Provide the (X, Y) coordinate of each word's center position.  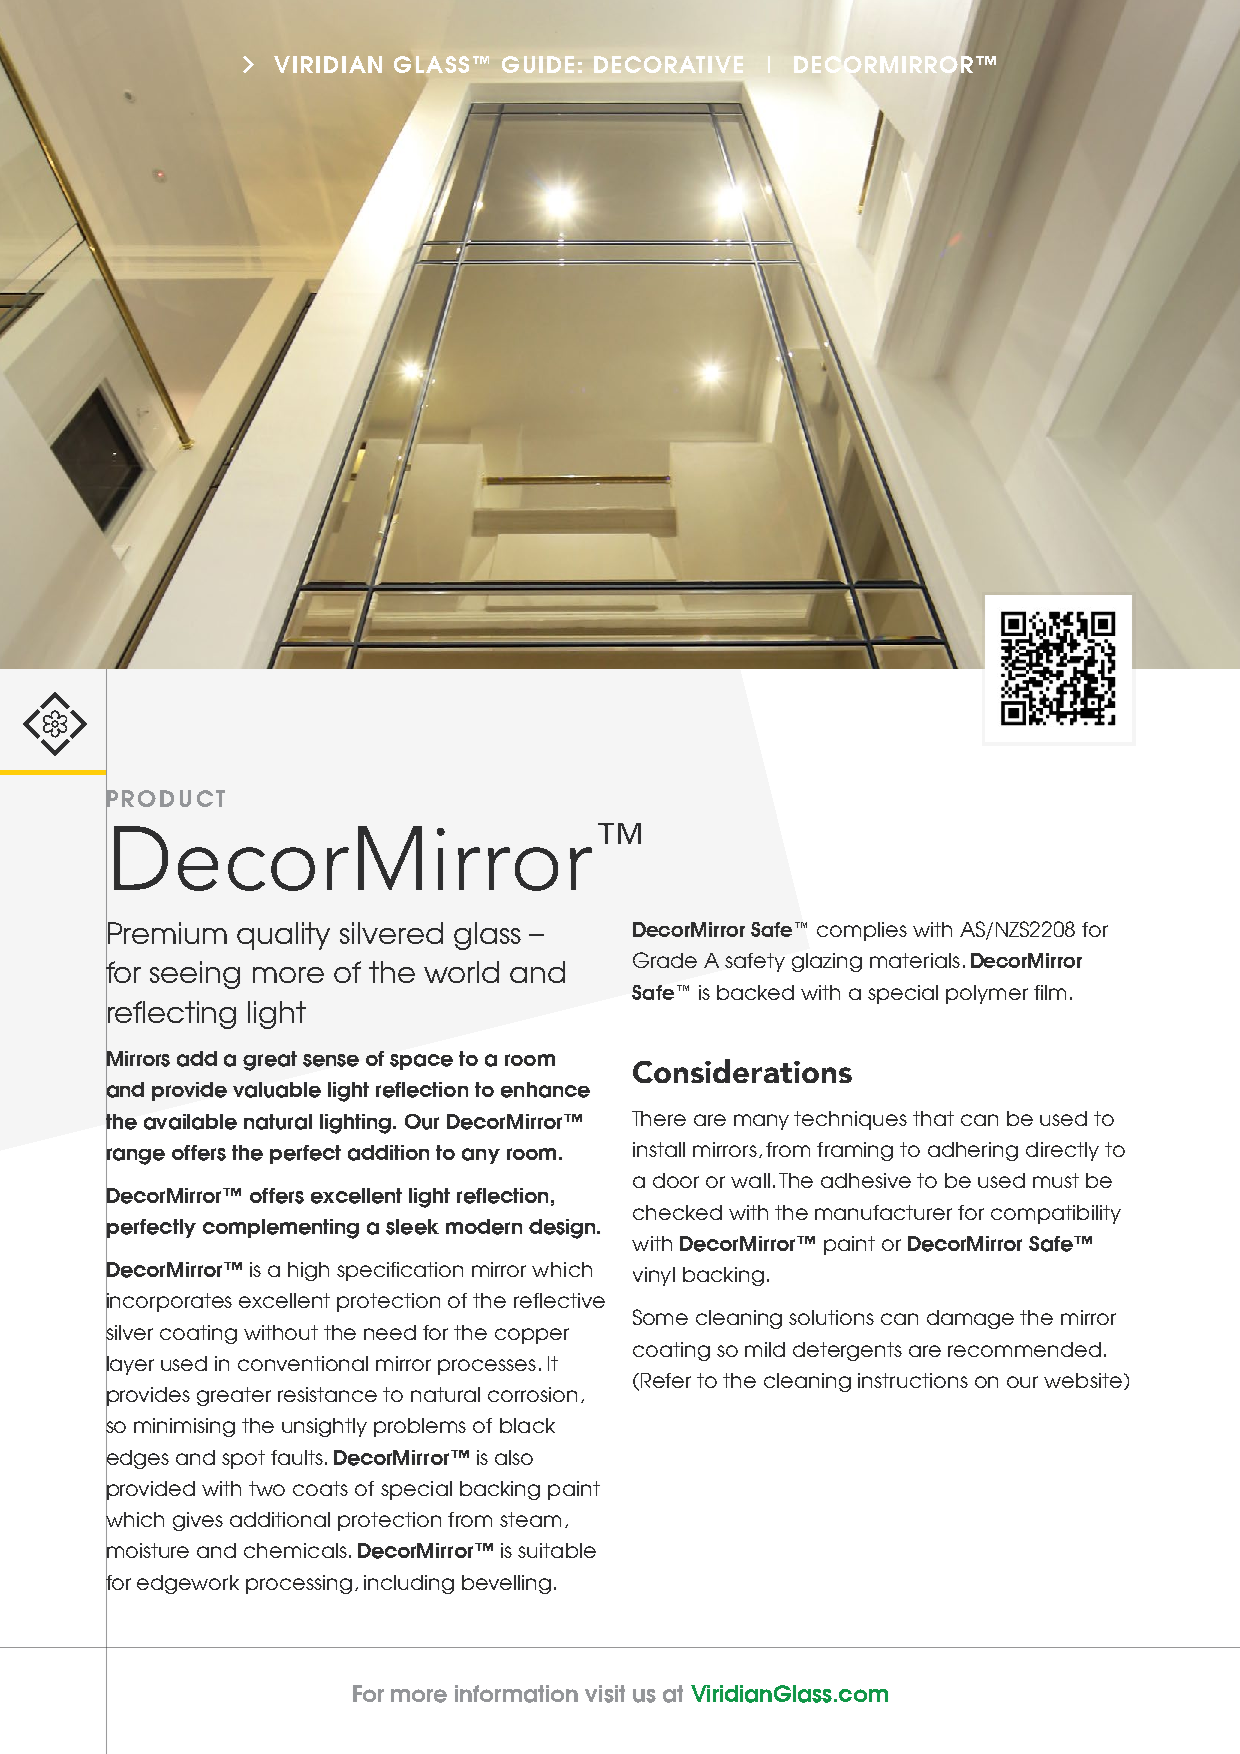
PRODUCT (165, 798)
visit (605, 1694)
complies (862, 931)
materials (915, 960)
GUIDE (538, 64)
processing (299, 1584)
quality (283, 936)
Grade (665, 960)
